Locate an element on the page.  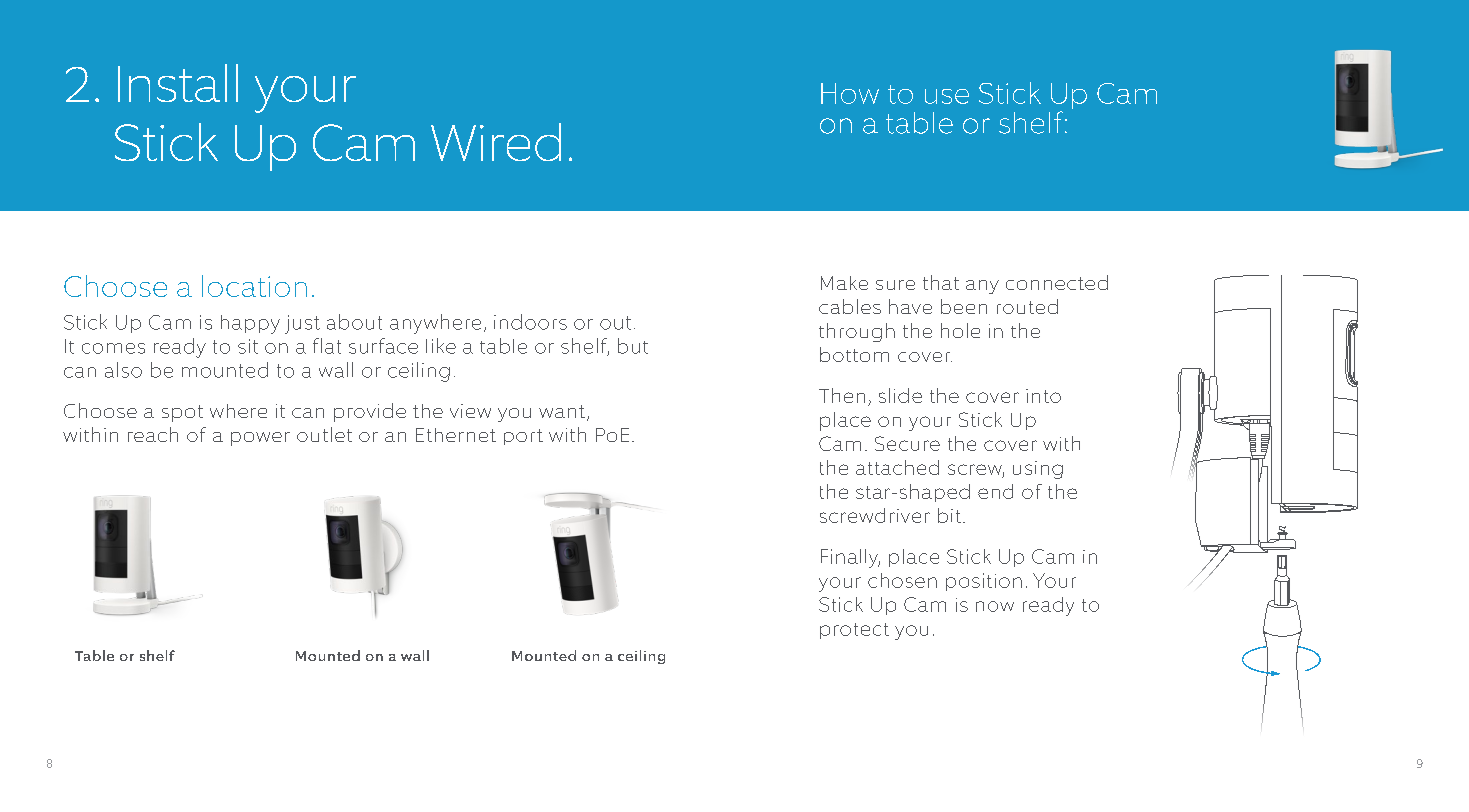
Install is located at coordinates (178, 83).
